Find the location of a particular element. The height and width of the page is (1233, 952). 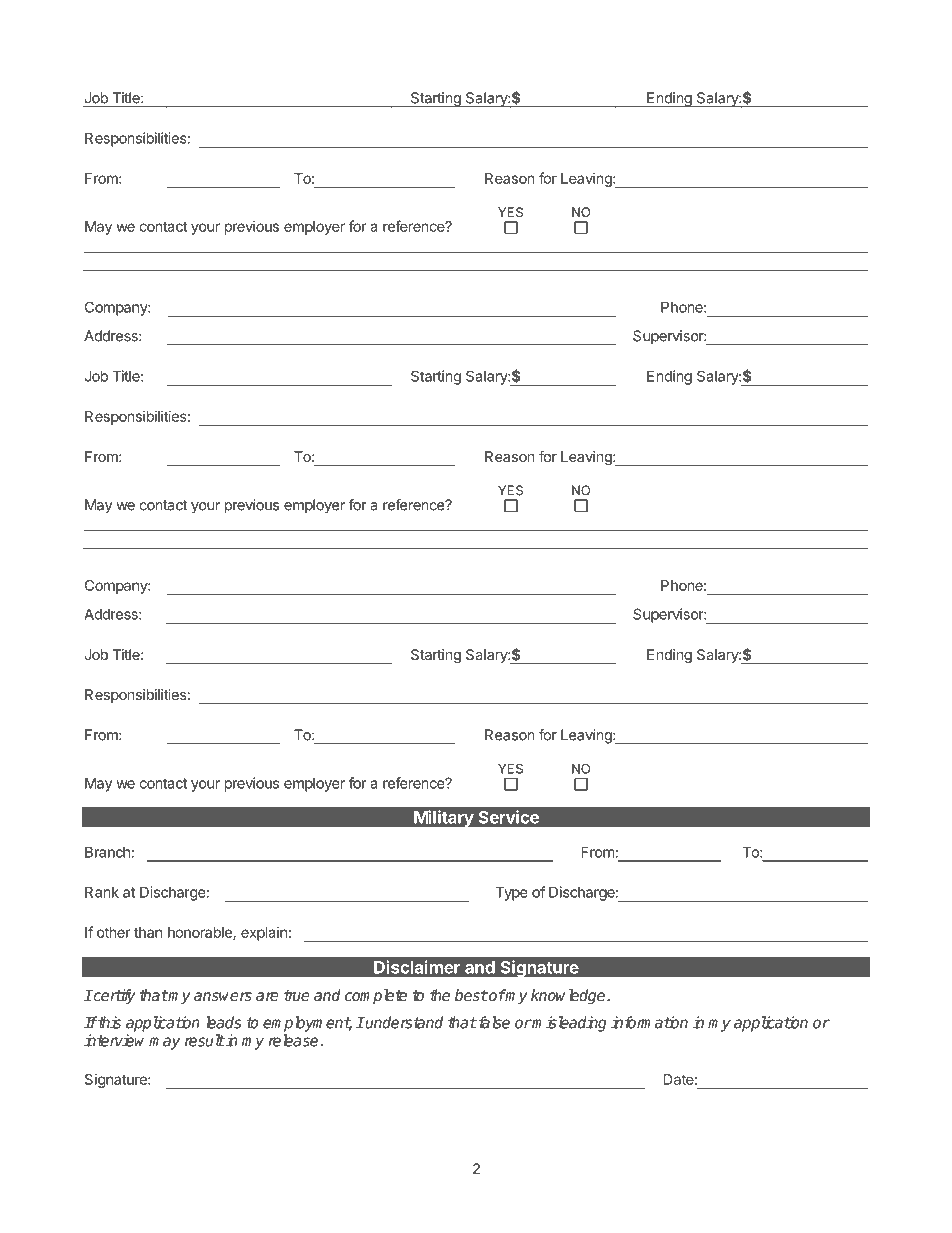

Disclaimer is located at coordinates (417, 967).
